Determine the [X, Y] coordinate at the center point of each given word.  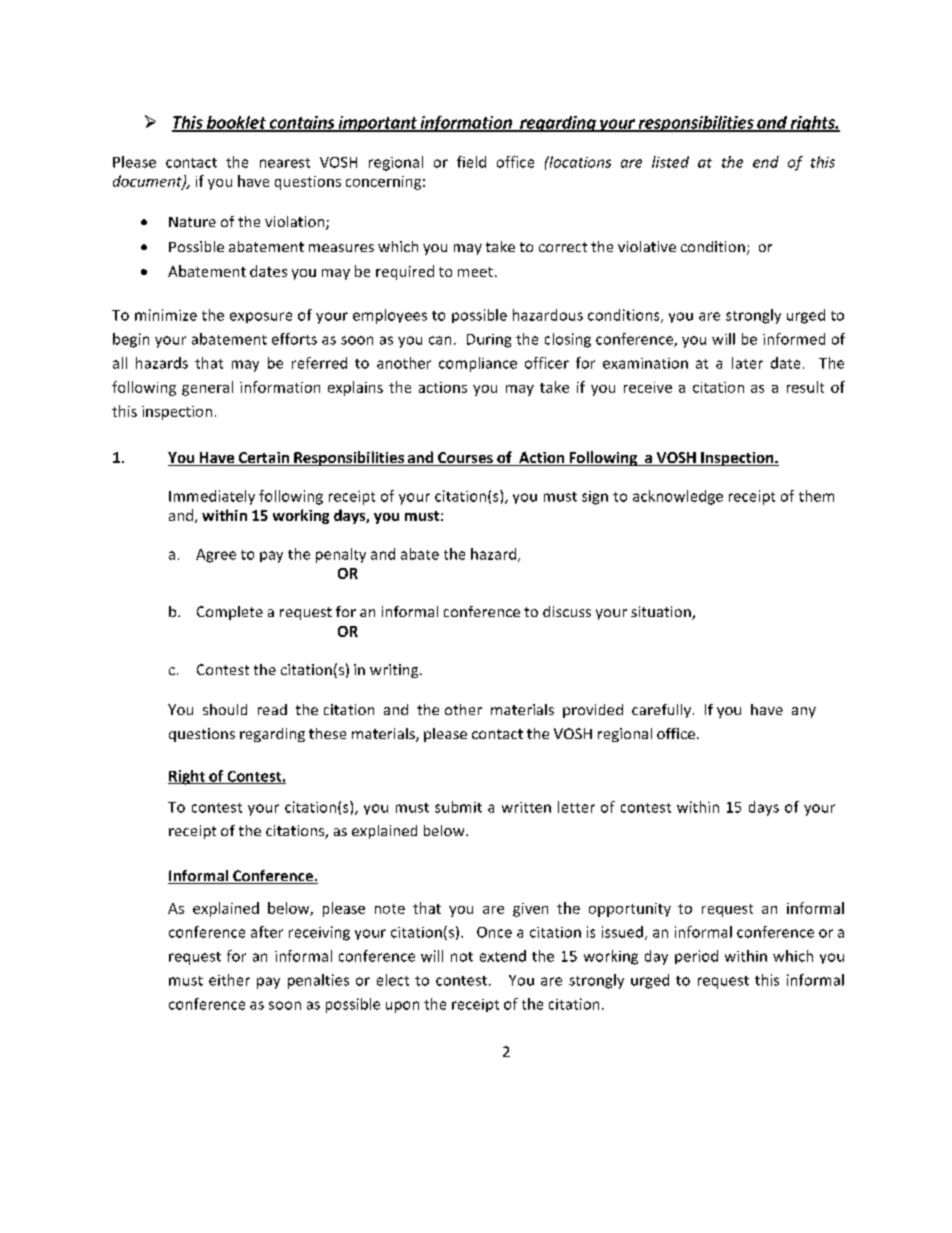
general [207, 388]
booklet [236, 123]
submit [458, 807]
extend [503, 956]
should [225, 709]
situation [662, 613]
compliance [478, 364]
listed [670, 162]
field [471, 162]
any [804, 712]
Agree [216, 556]
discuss [567, 611]
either [229, 980]
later [747, 363]
